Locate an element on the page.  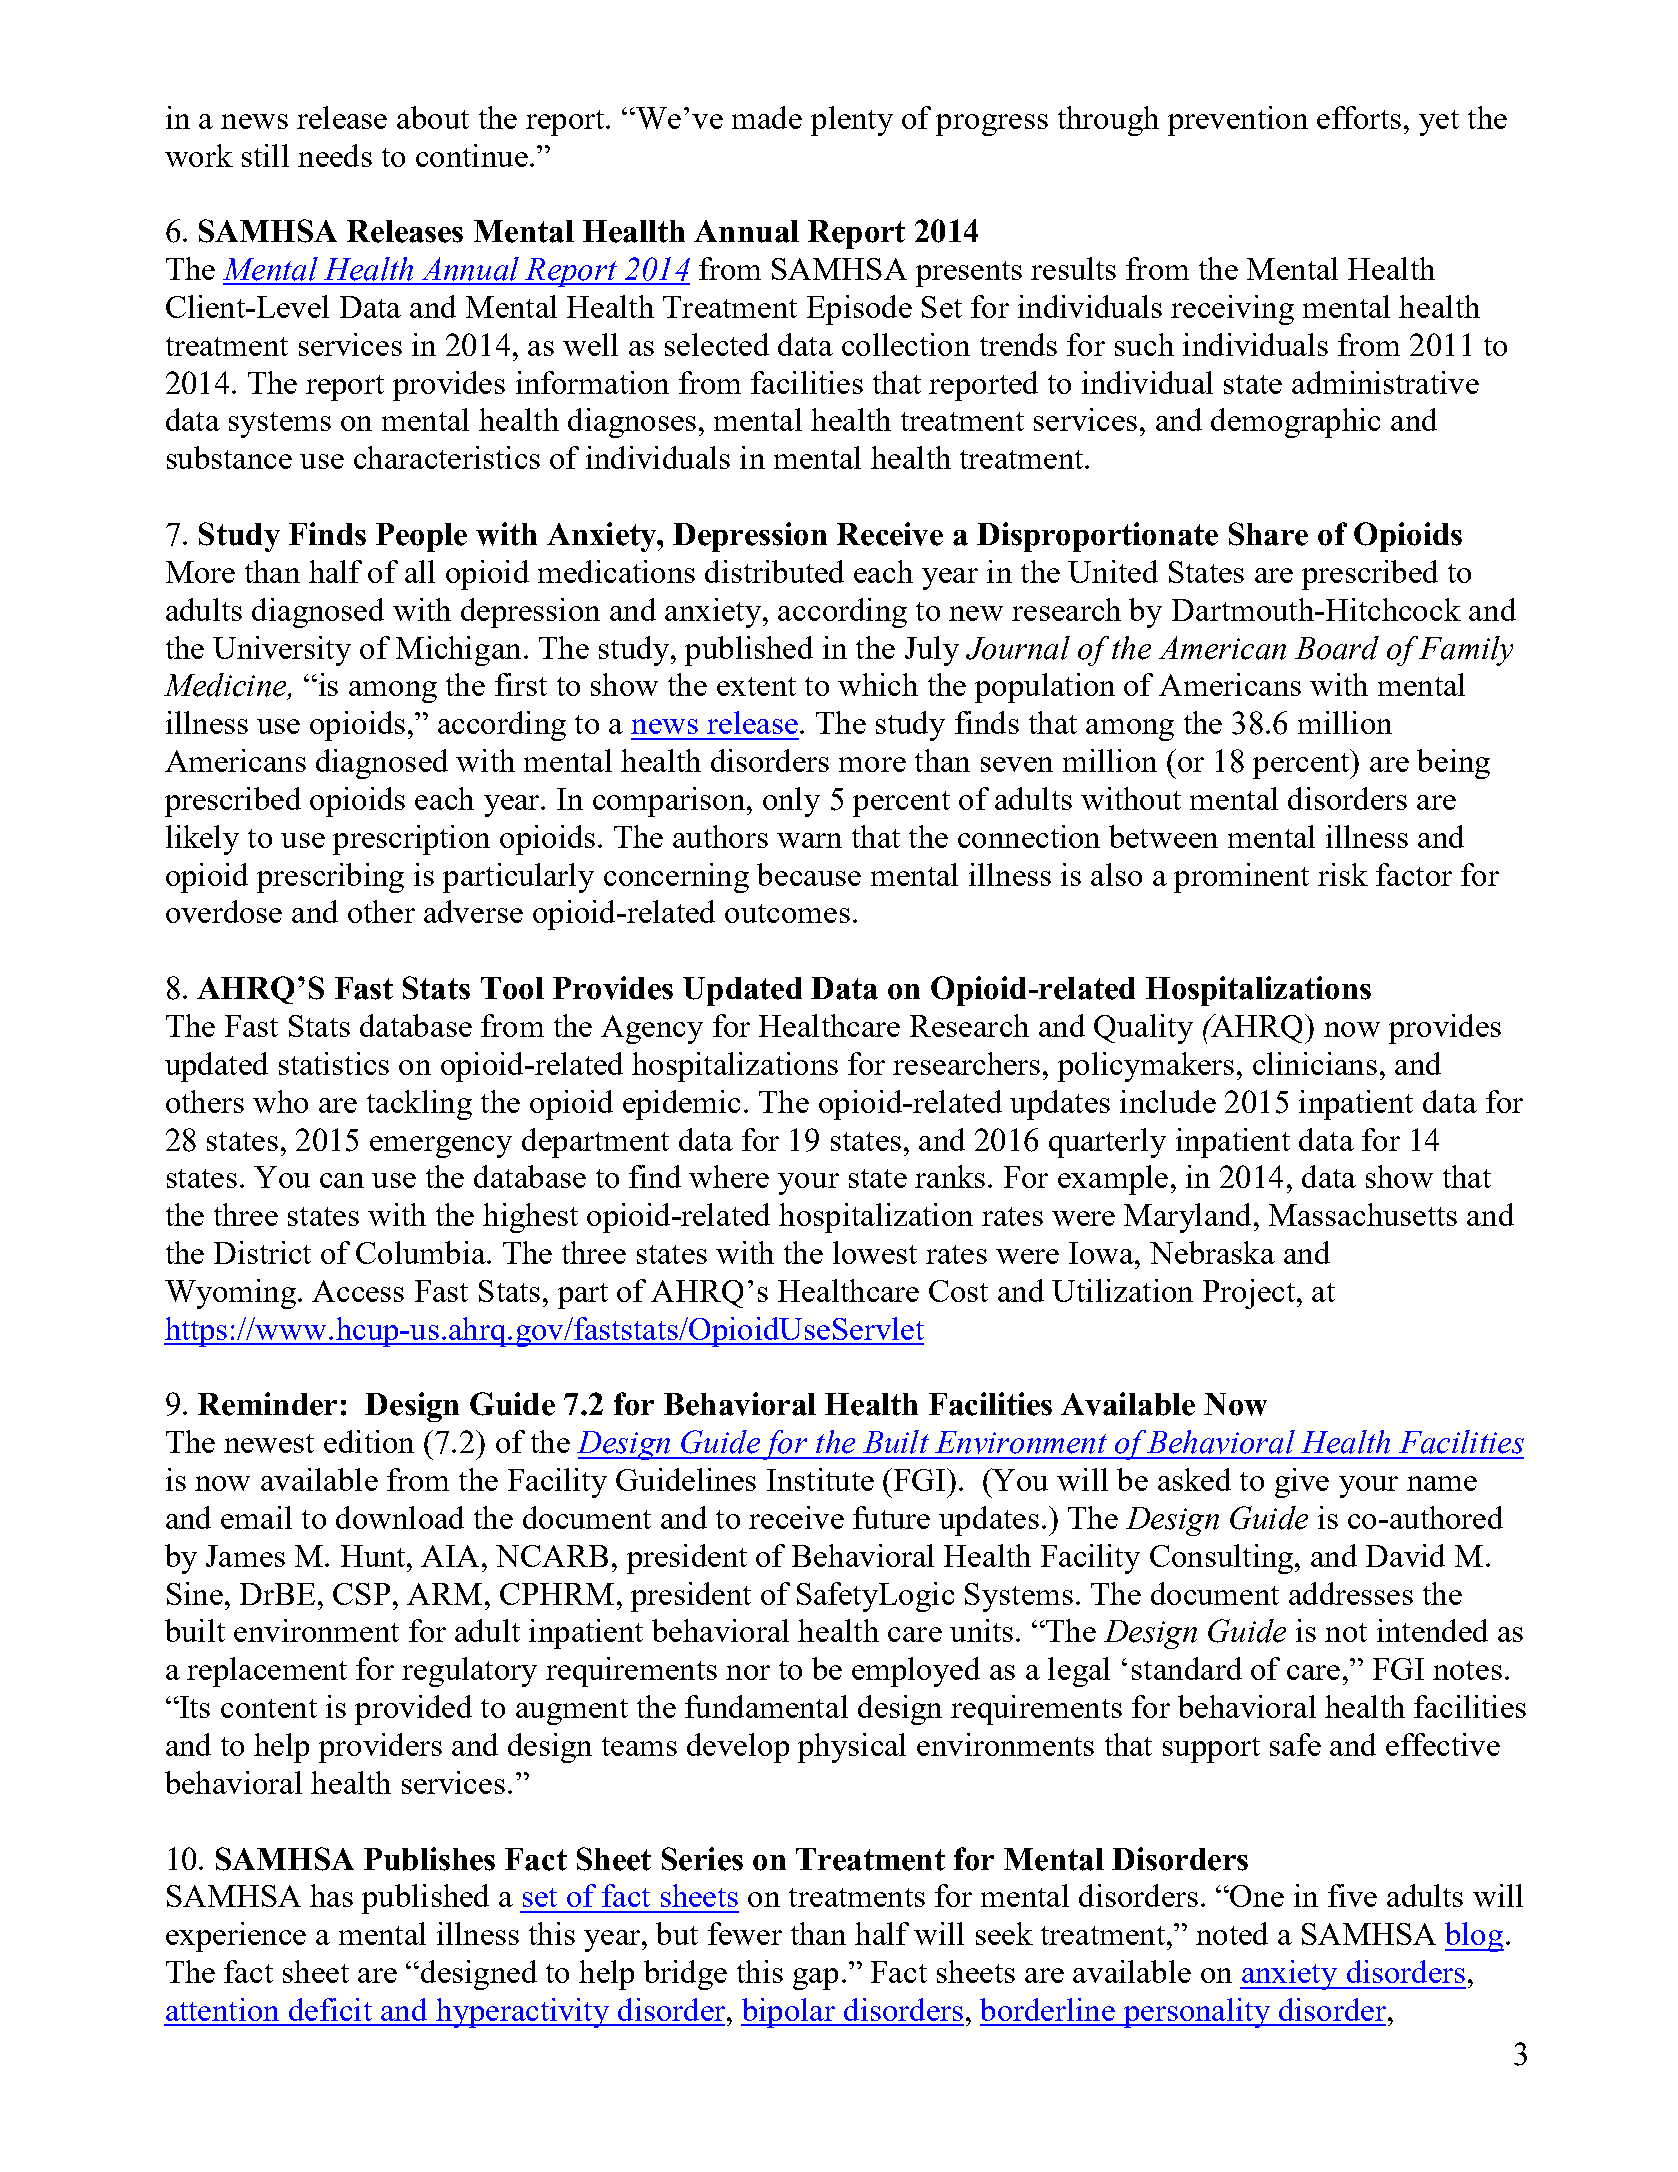
gap is located at coordinates (815, 1979).
